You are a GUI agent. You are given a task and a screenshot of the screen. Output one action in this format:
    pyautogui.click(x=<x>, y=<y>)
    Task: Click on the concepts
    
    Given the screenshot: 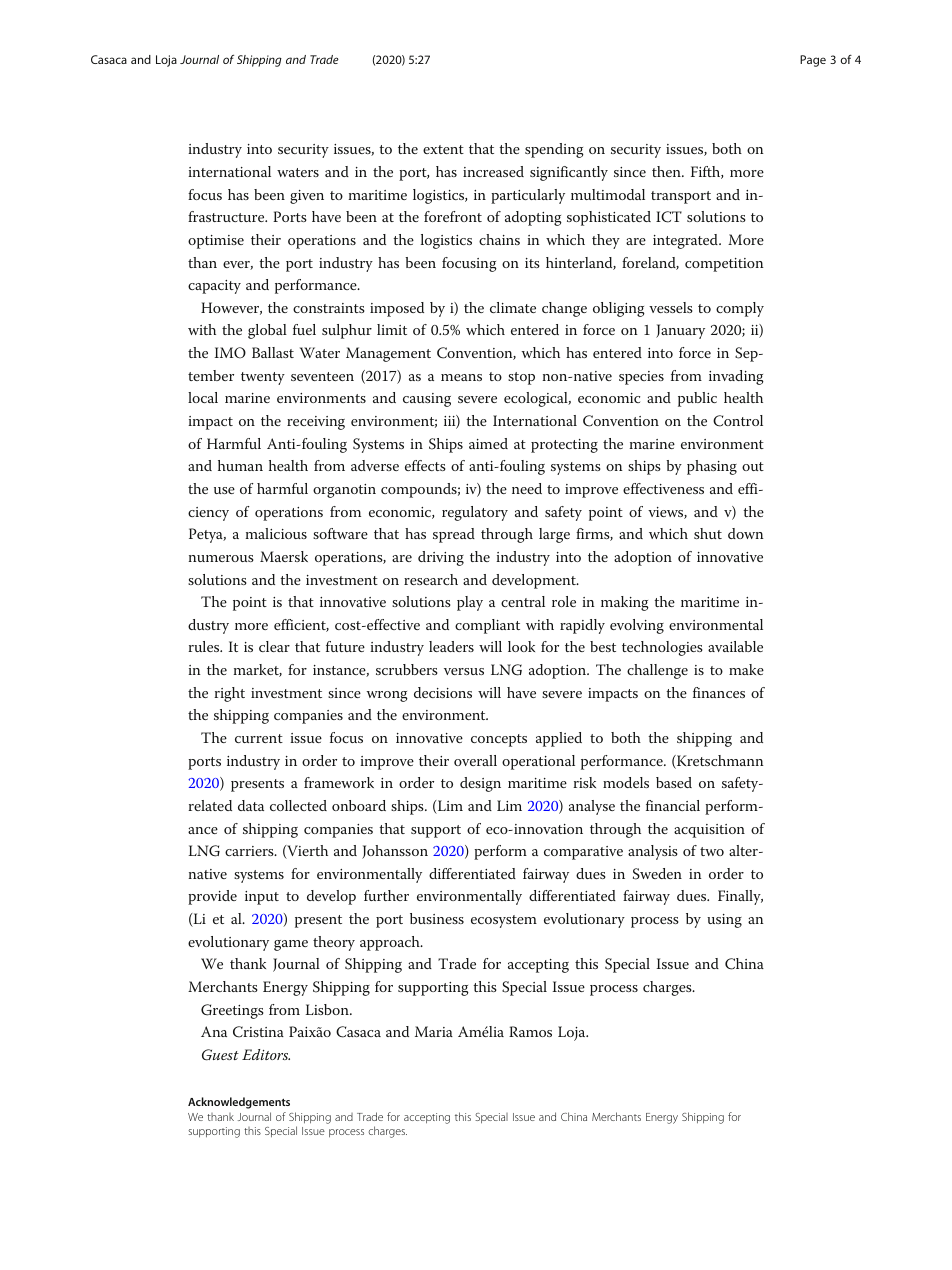 What is the action you would take?
    pyautogui.click(x=499, y=740)
